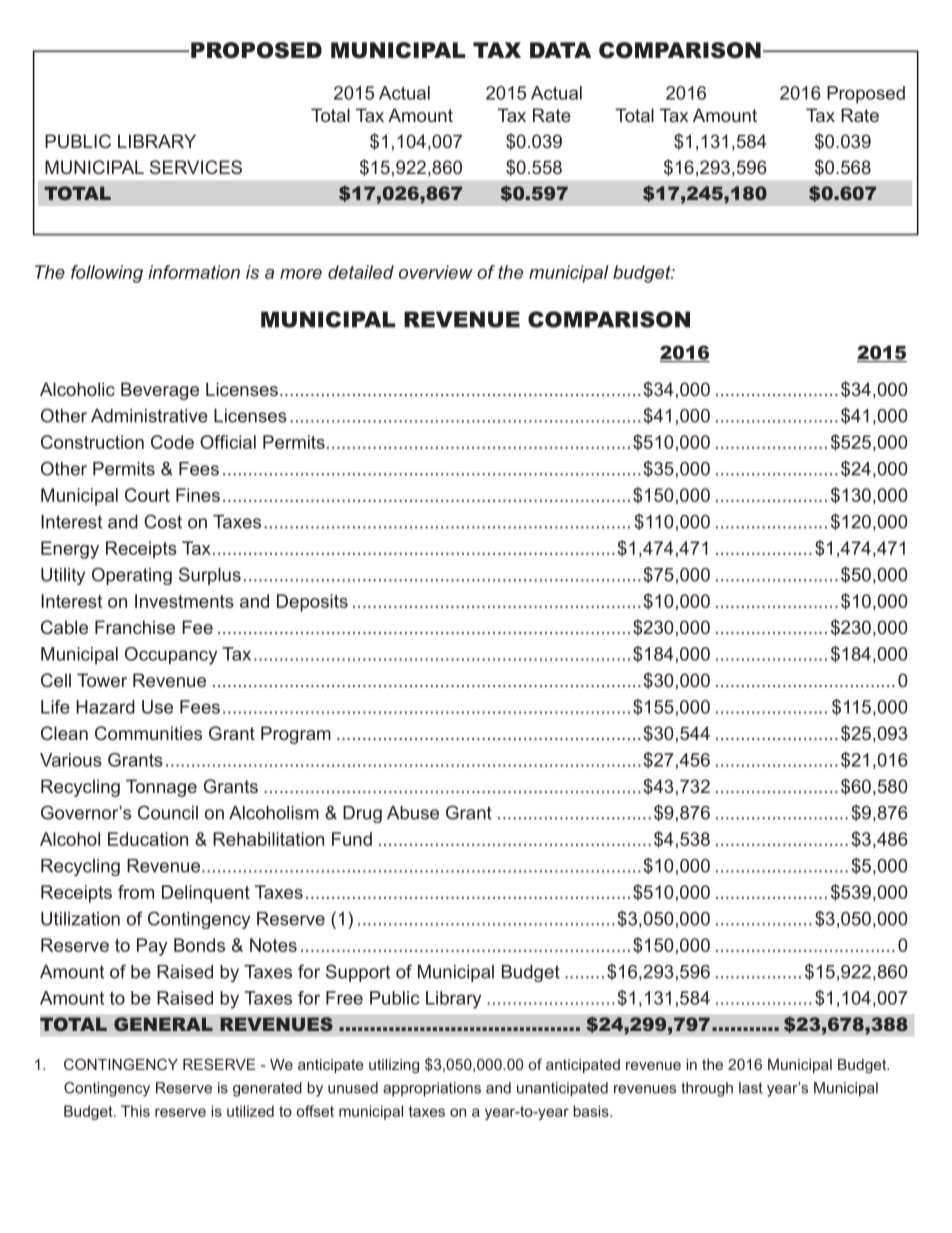 This screenshot has height=1233, width=952. What do you see at coordinates (196, 167) in the screenshot?
I see `SERVICES` at bounding box center [196, 167].
